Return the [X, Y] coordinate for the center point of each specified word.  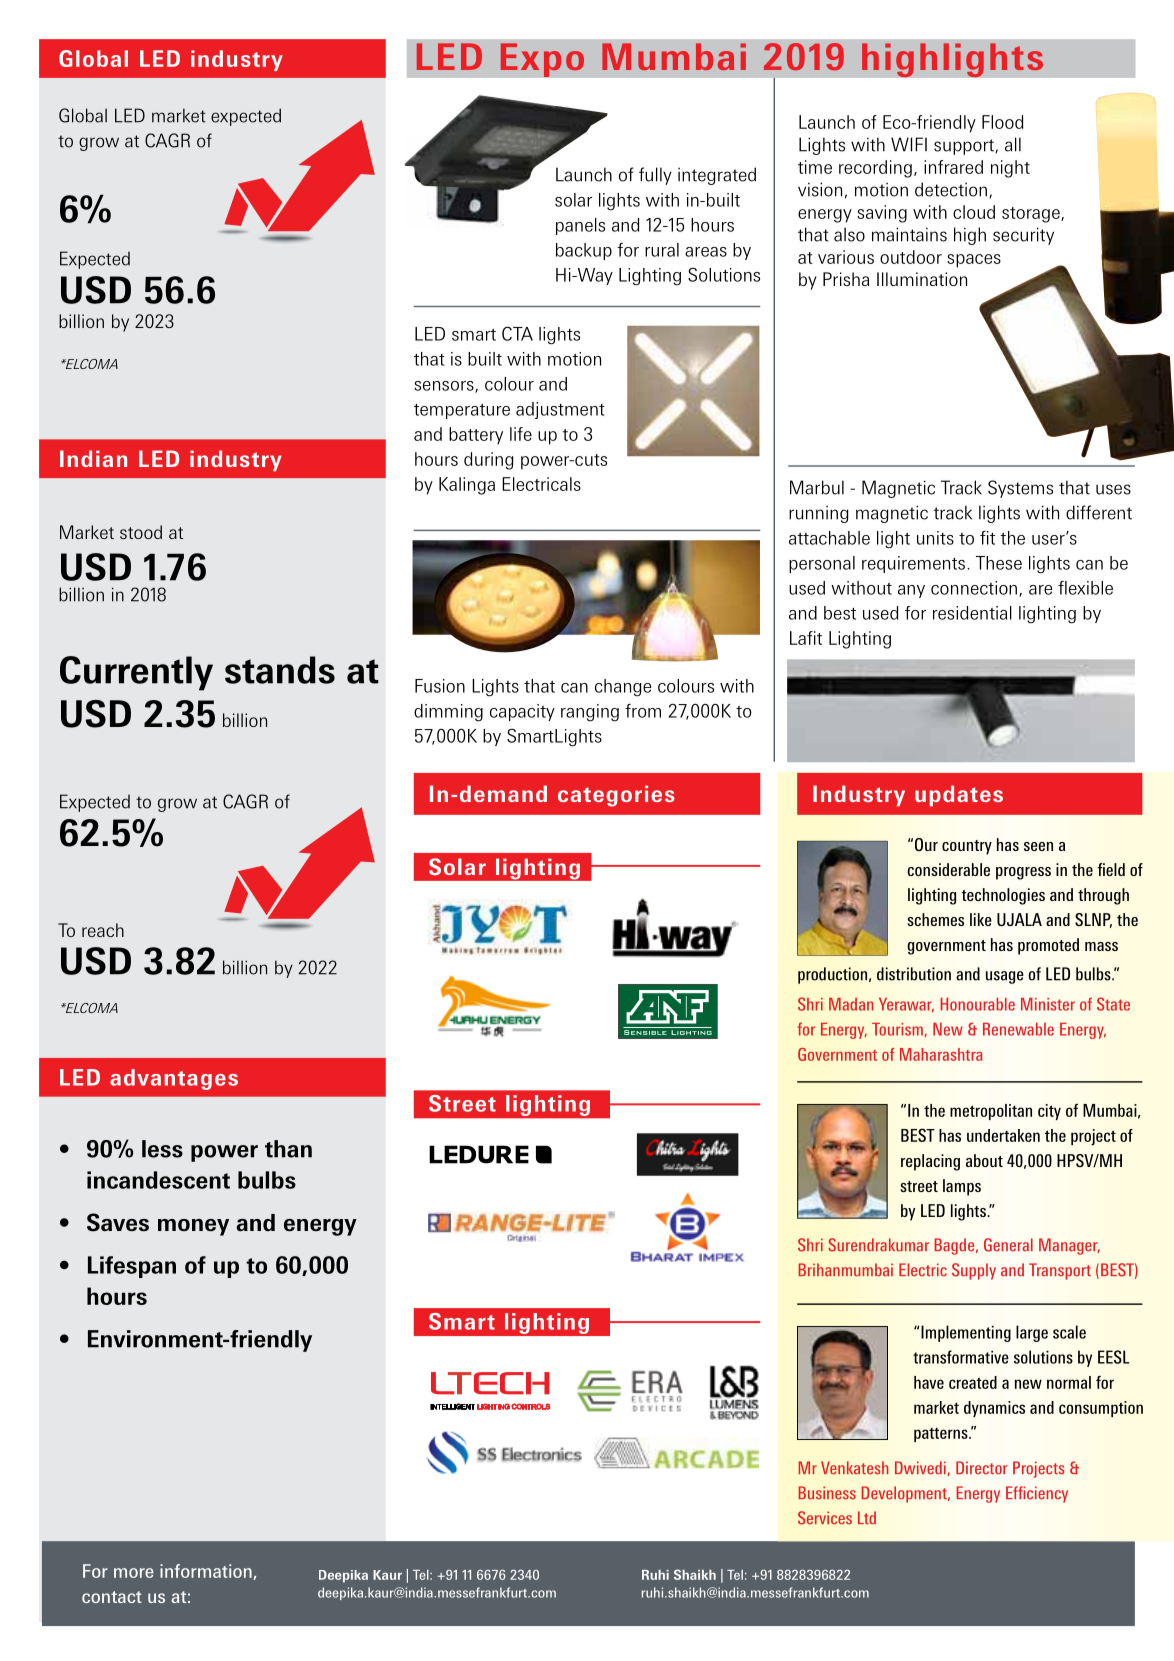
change [623, 688]
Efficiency [1037, 1494]
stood [141, 532]
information [207, 1572]
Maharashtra [941, 1054]
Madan [851, 1004]
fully [655, 176]
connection [974, 588]
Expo [542, 60]
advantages [174, 1079]
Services [825, 1518]
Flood [1002, 122]
